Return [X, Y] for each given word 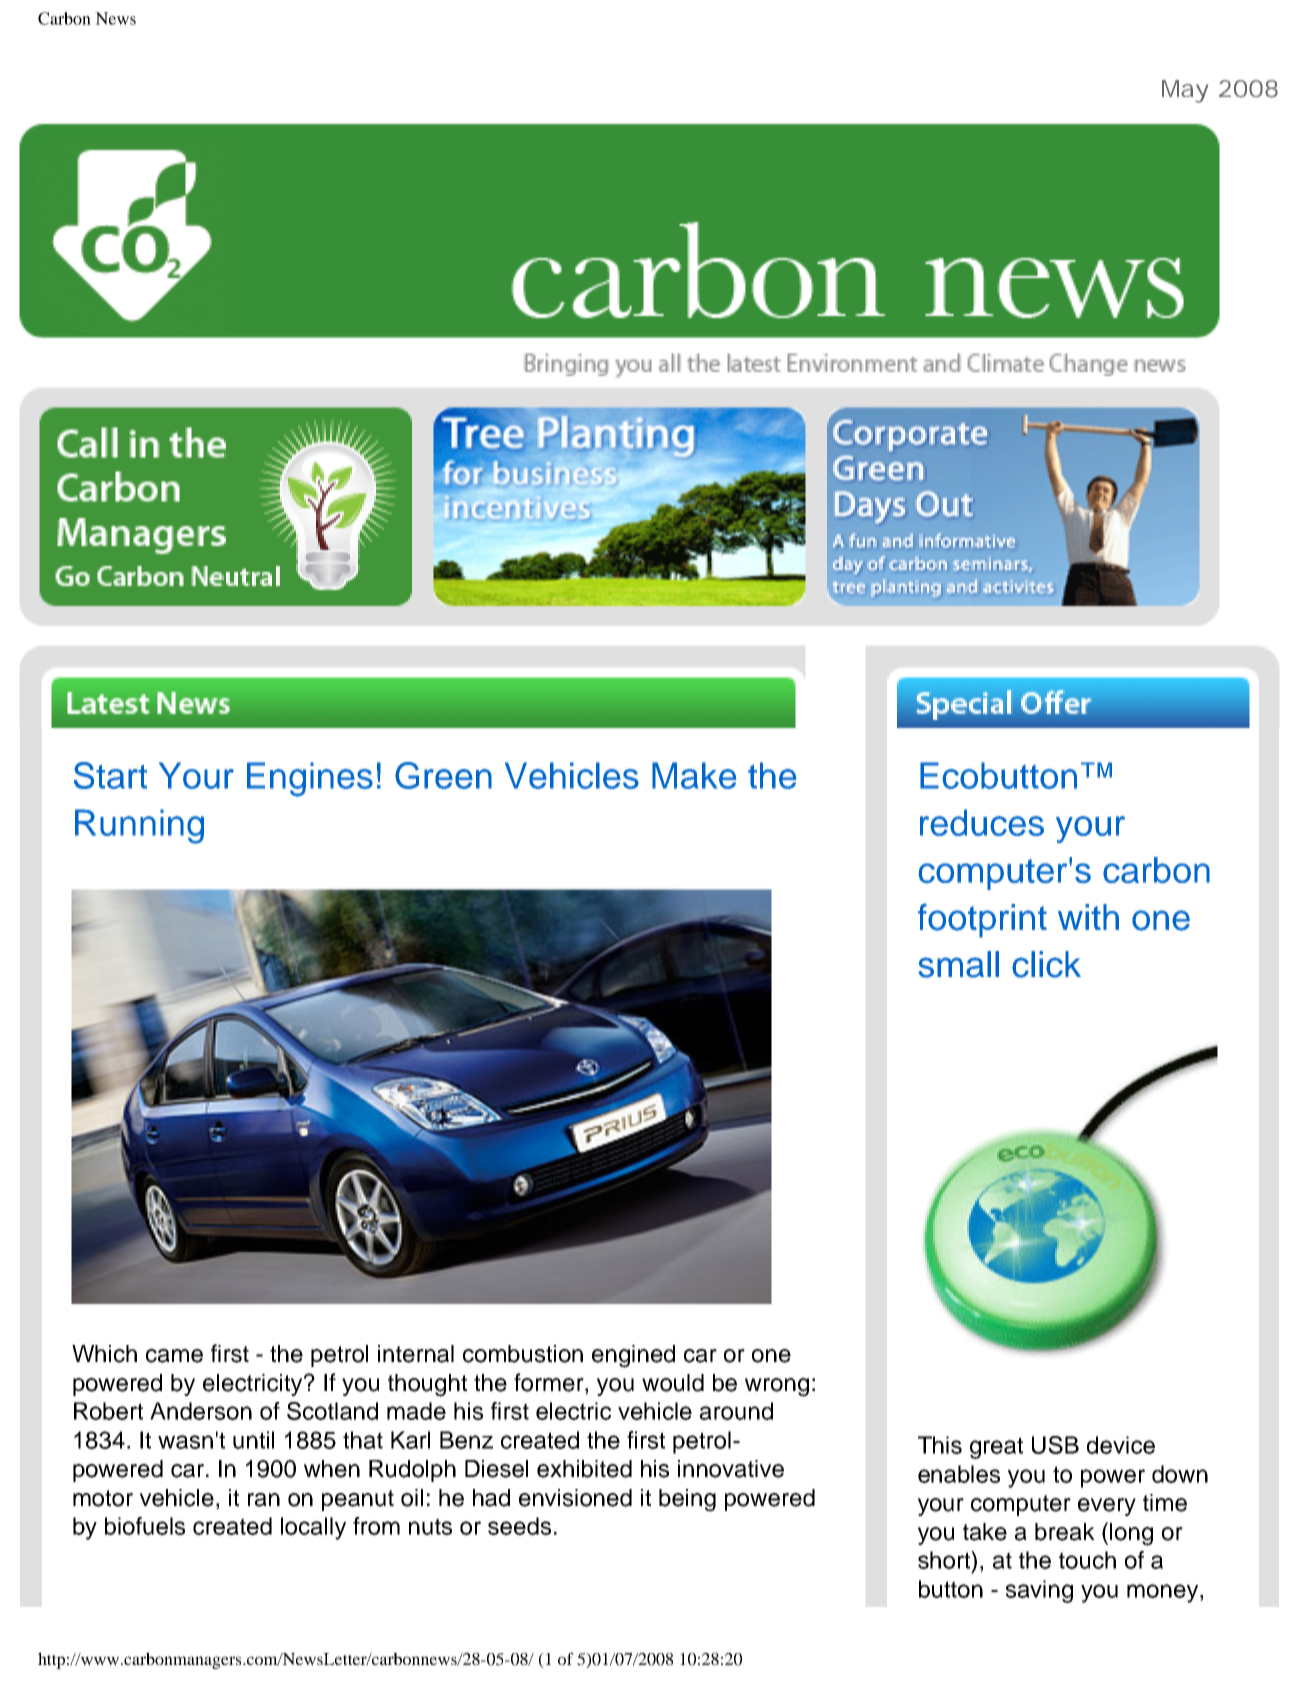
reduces [982, 822]
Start [110, 775]
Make [694, 775]
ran [264, 1500]
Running [139, 826]
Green [443, 775]
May [1185, 91]
